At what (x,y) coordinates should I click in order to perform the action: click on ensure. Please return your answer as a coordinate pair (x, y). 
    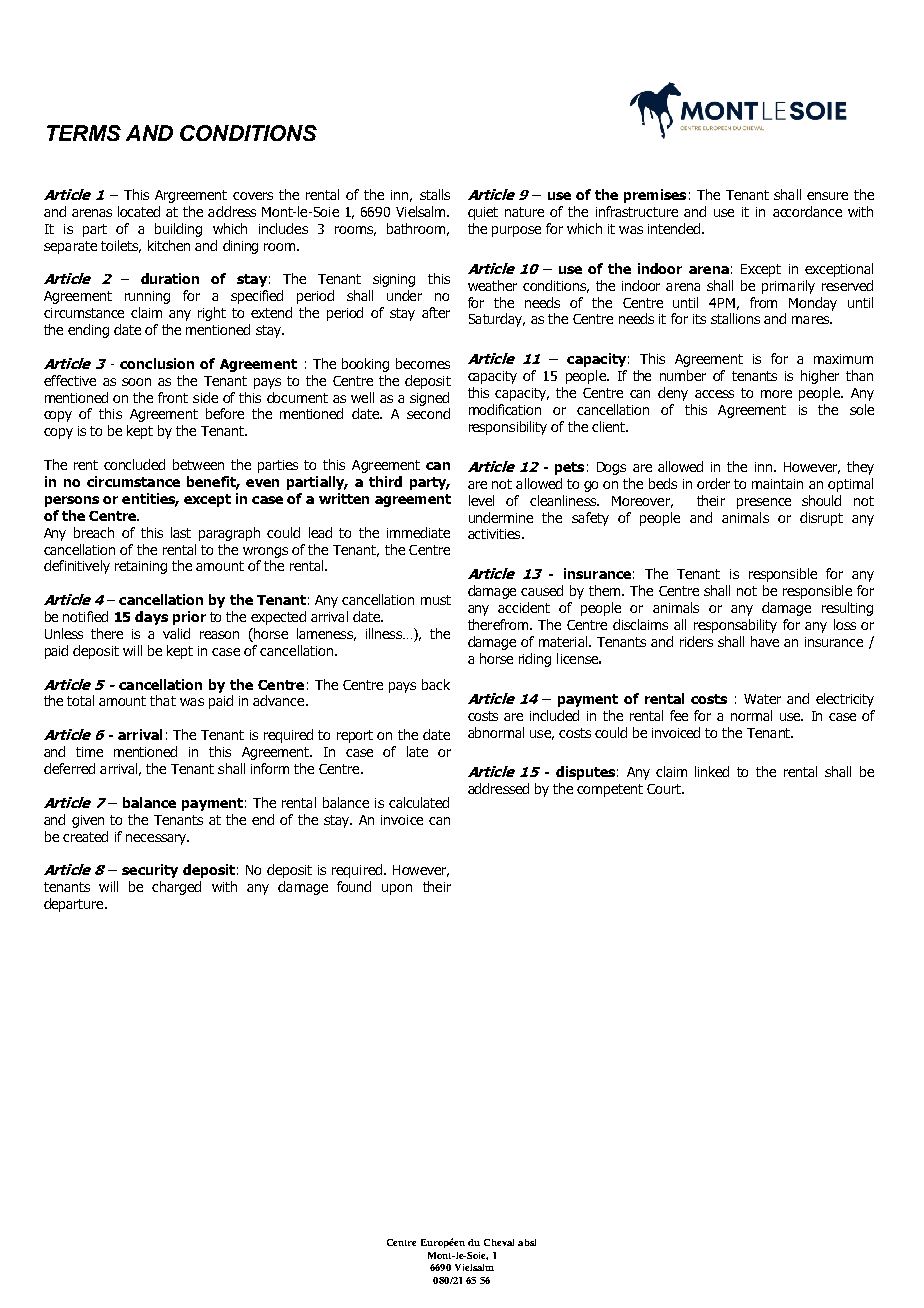
    Looking at the image, I should click on (827, 196).
